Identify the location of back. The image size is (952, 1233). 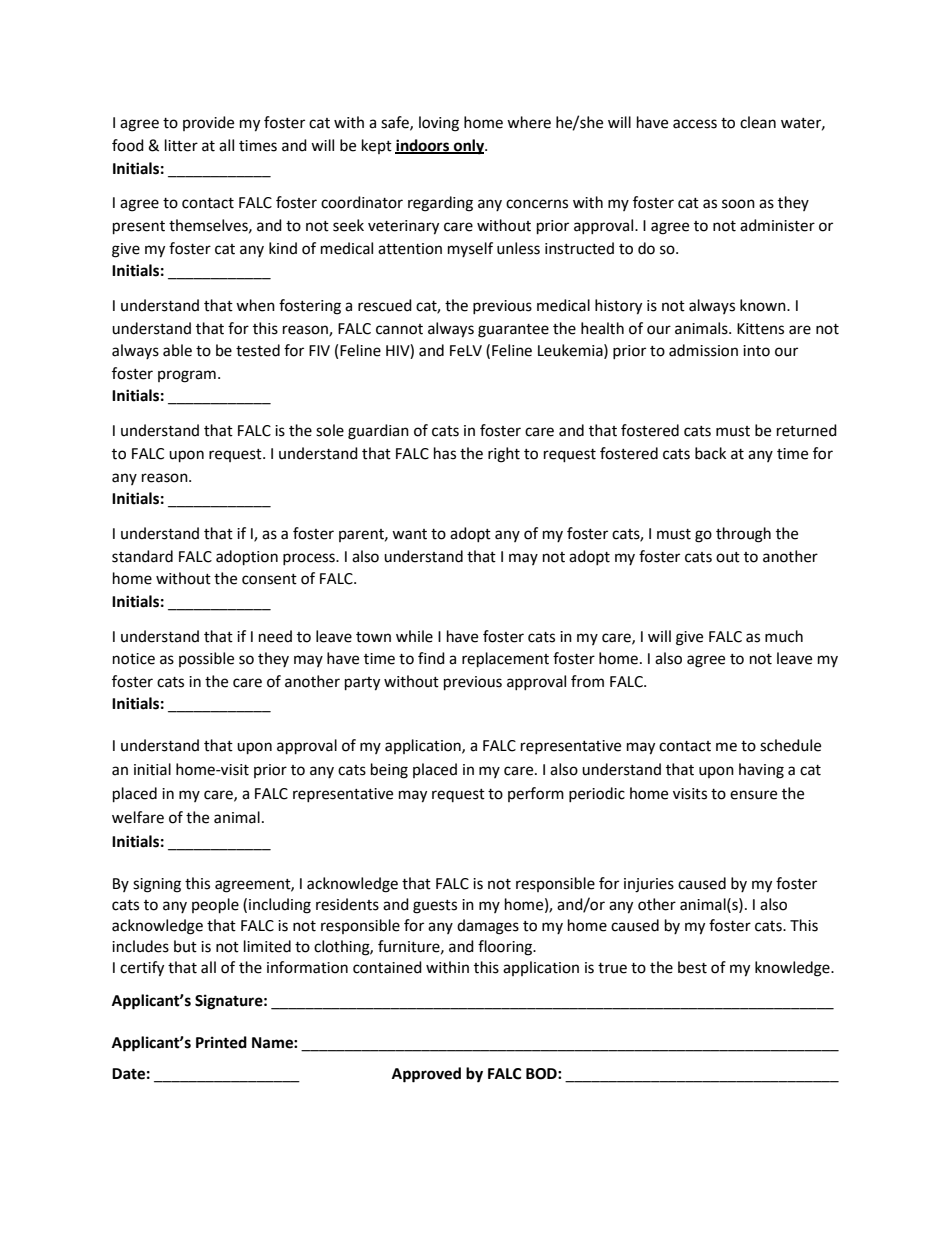
(710, 453).
